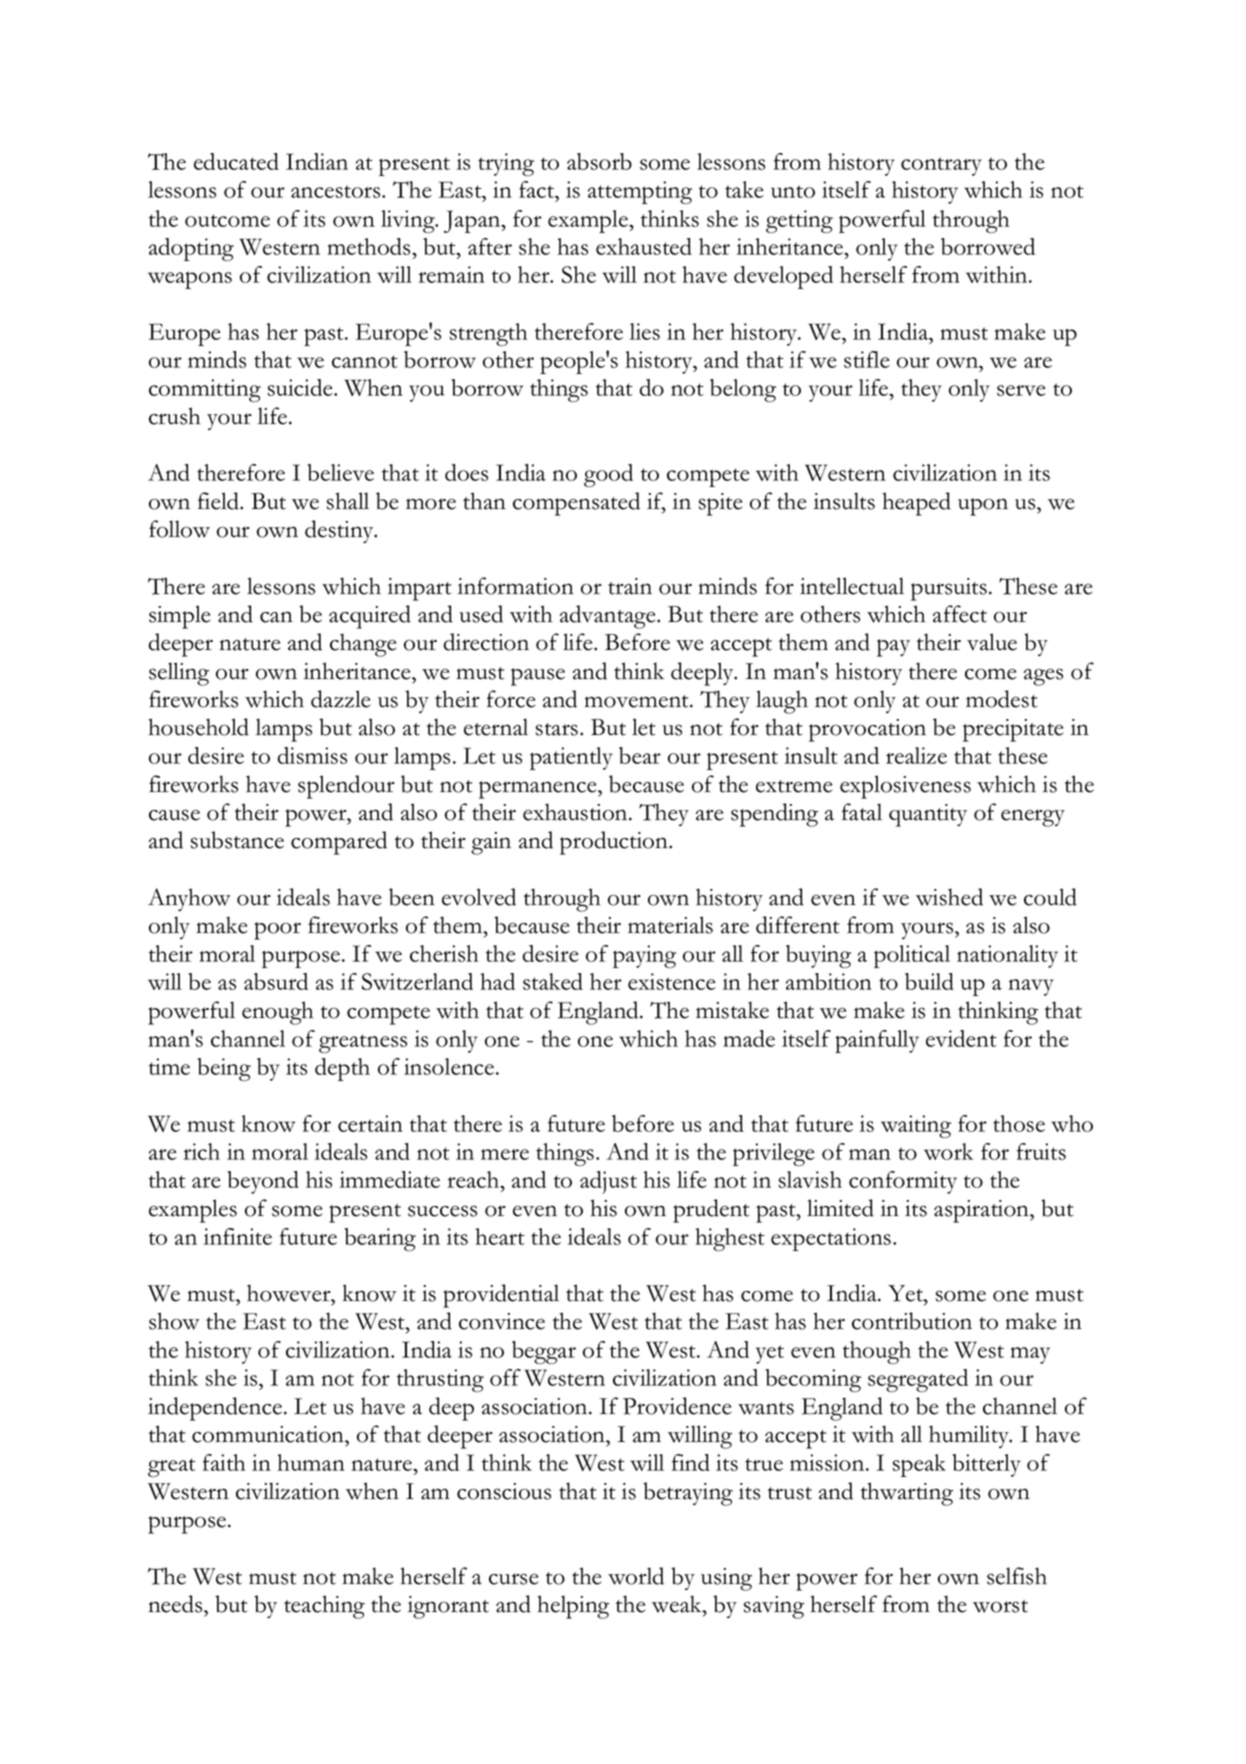 Image resolution: width=1246 pixels, height=1764 pixels. I want to click on poor, so click(277, 931).
